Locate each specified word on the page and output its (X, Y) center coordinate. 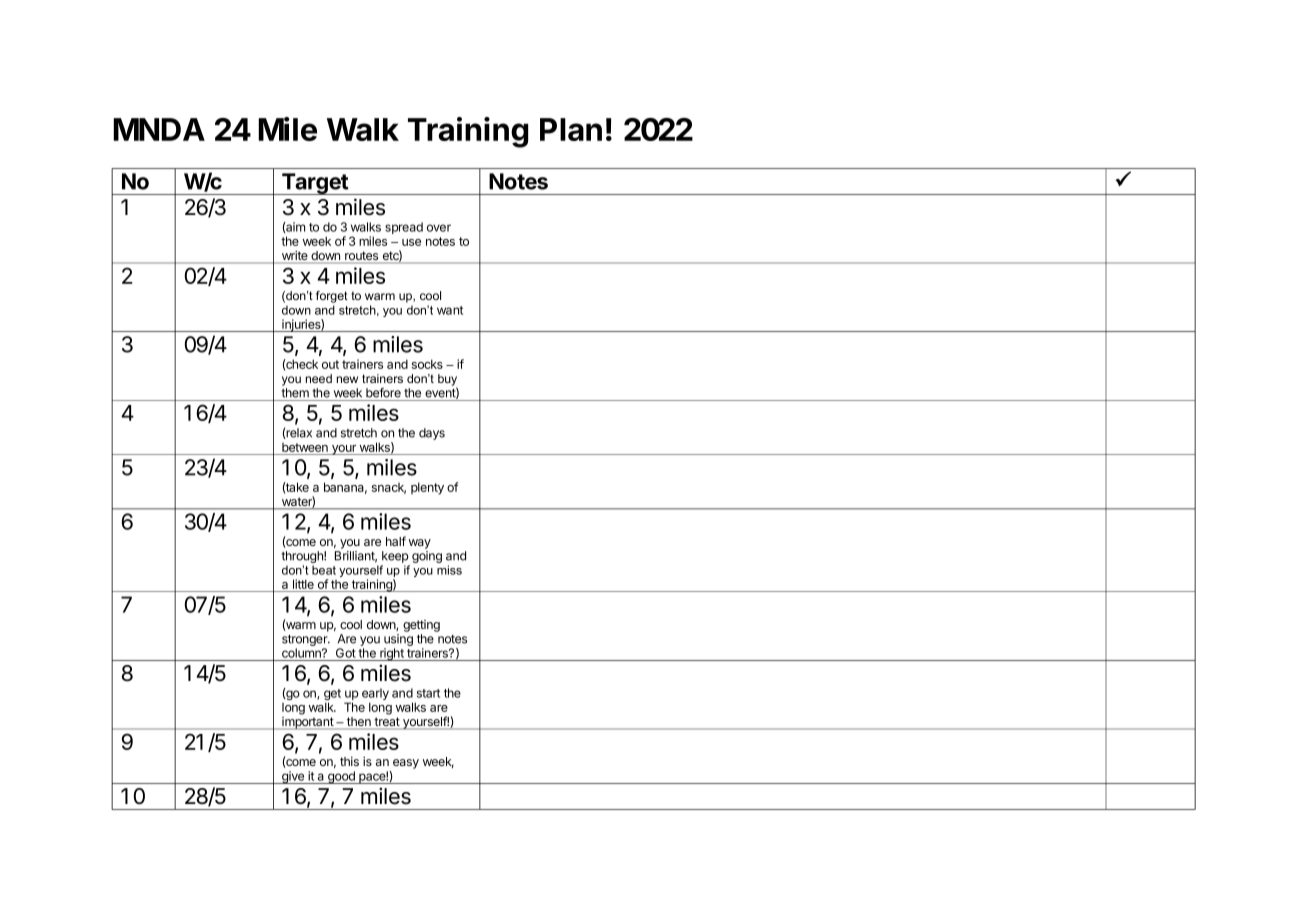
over (439, 228)
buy (447, 381)
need (319, 378)
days (432, 434)
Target (315, 184)
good (341, 777)
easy (406, 764)
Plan (571, 129)
